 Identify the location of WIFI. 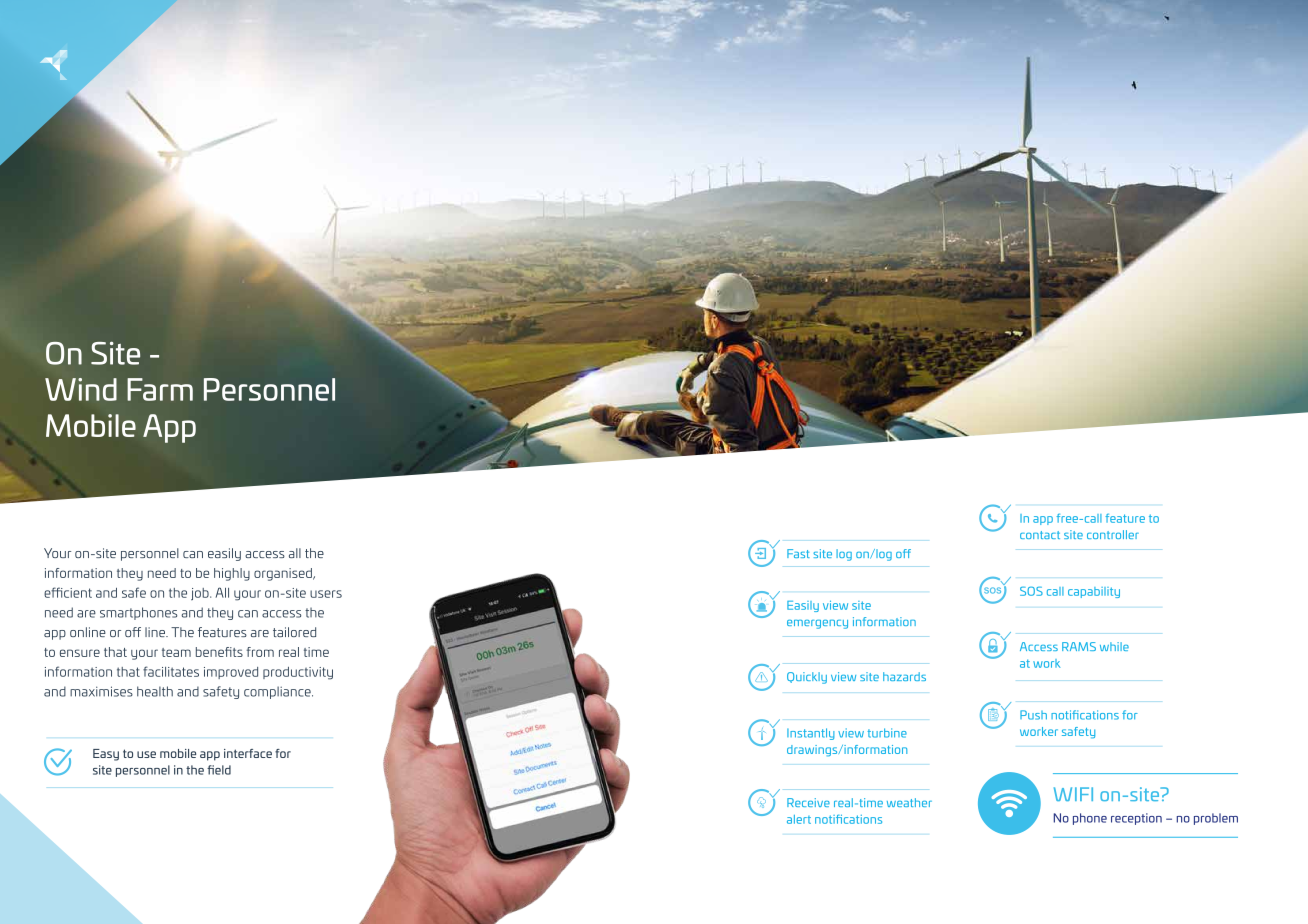
(1073, 794).
